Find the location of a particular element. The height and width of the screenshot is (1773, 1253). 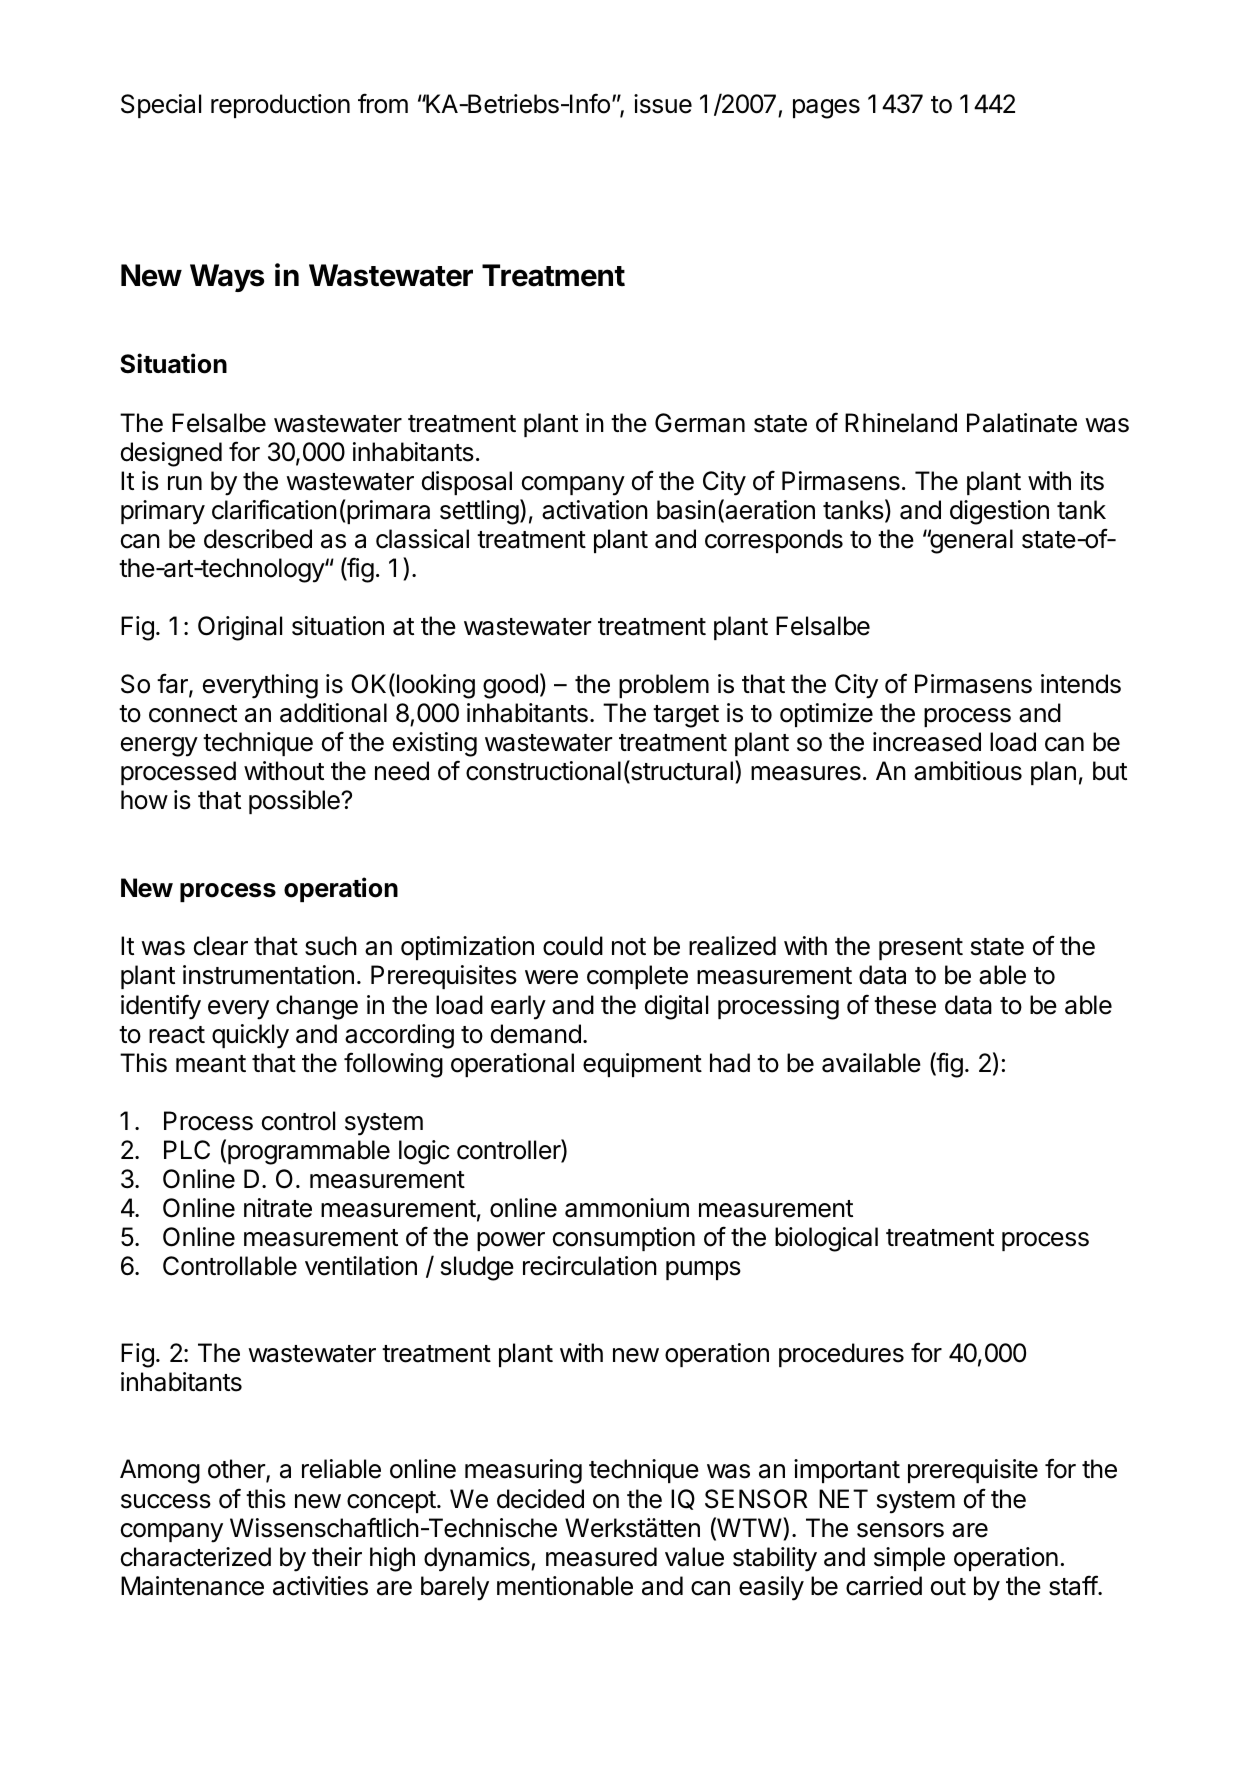

issue is located at coordinates (663, 104).
